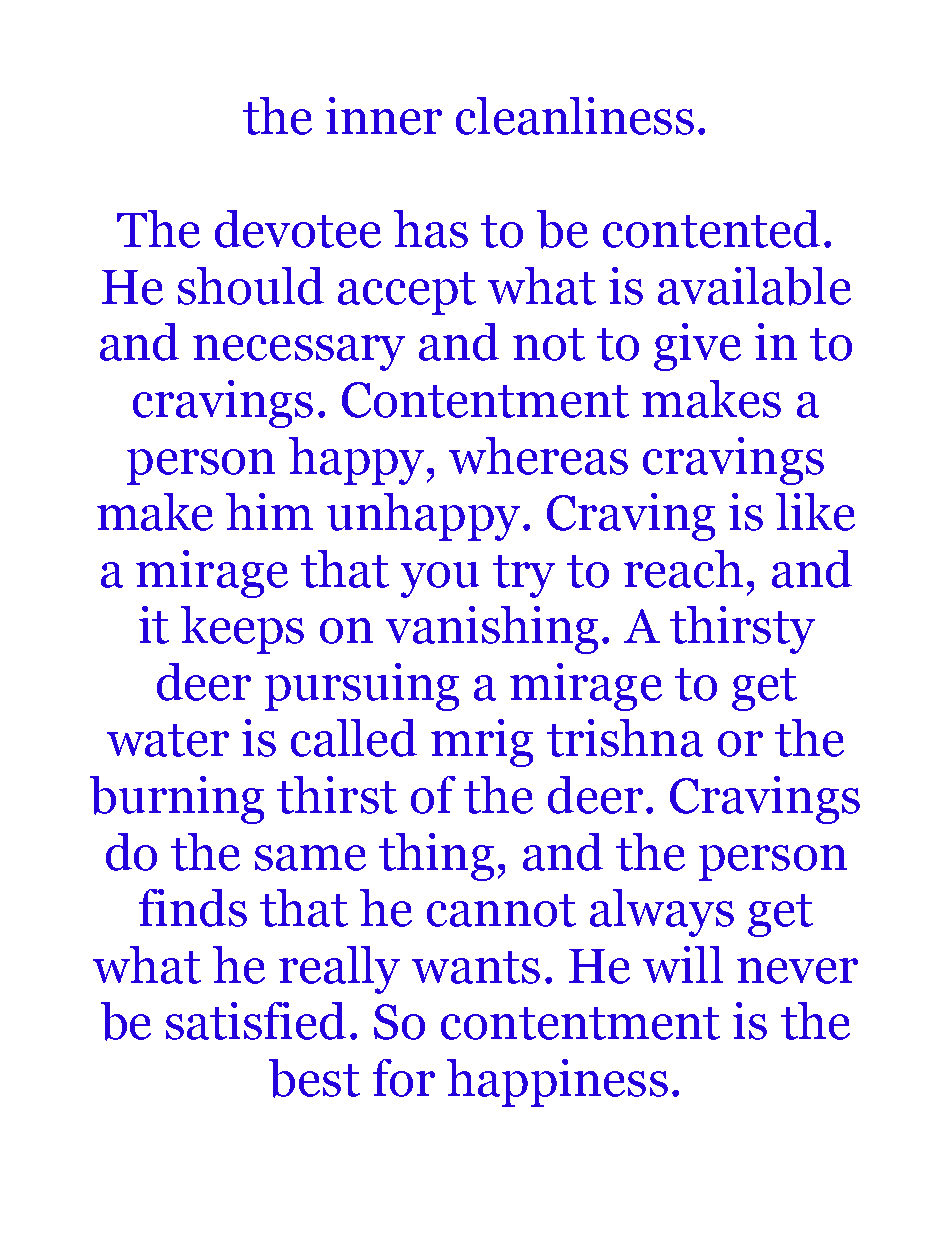 Image resolution: width=952 pixels, height=1233 pixels. What do you see at coordinates (662, 913) in the page?
I see `always` at bounding box center [662, 913].
